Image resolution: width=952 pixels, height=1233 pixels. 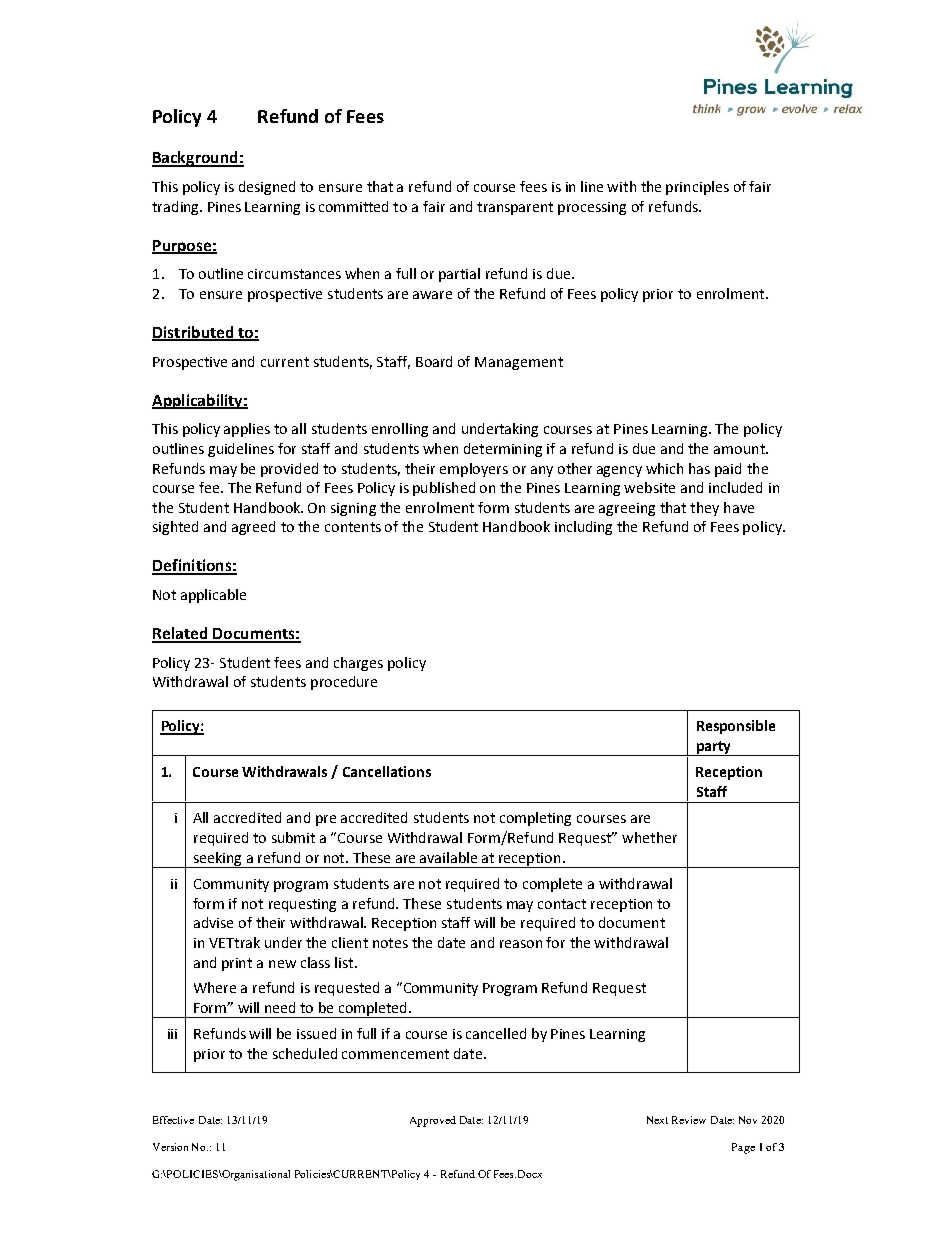 What do you see at coordinates (714, 748) in the screenshot?
I see `party` at bounding box center [714, 748].
